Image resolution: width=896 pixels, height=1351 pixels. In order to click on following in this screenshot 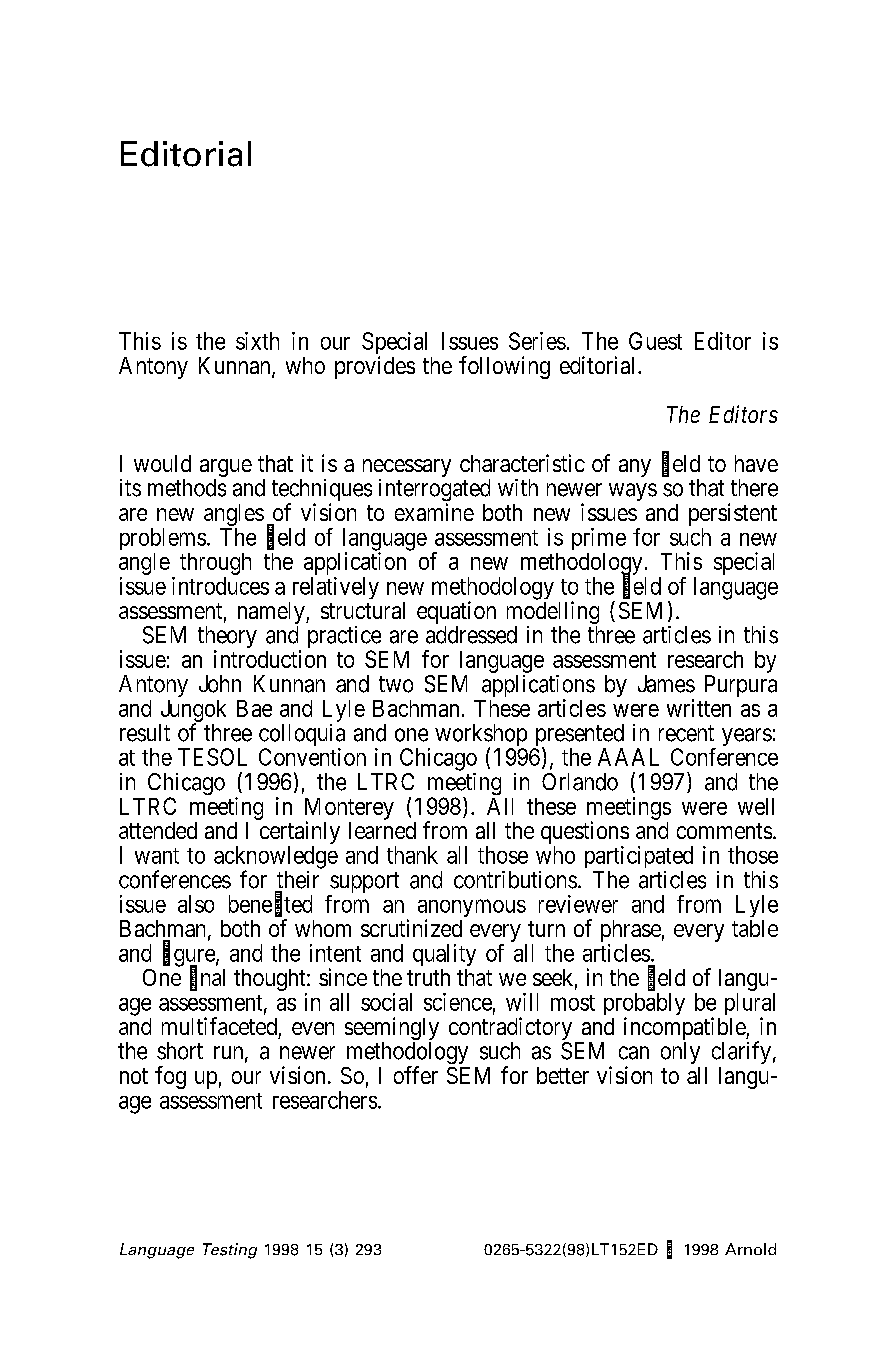, I will do `click(504, 367)`.
